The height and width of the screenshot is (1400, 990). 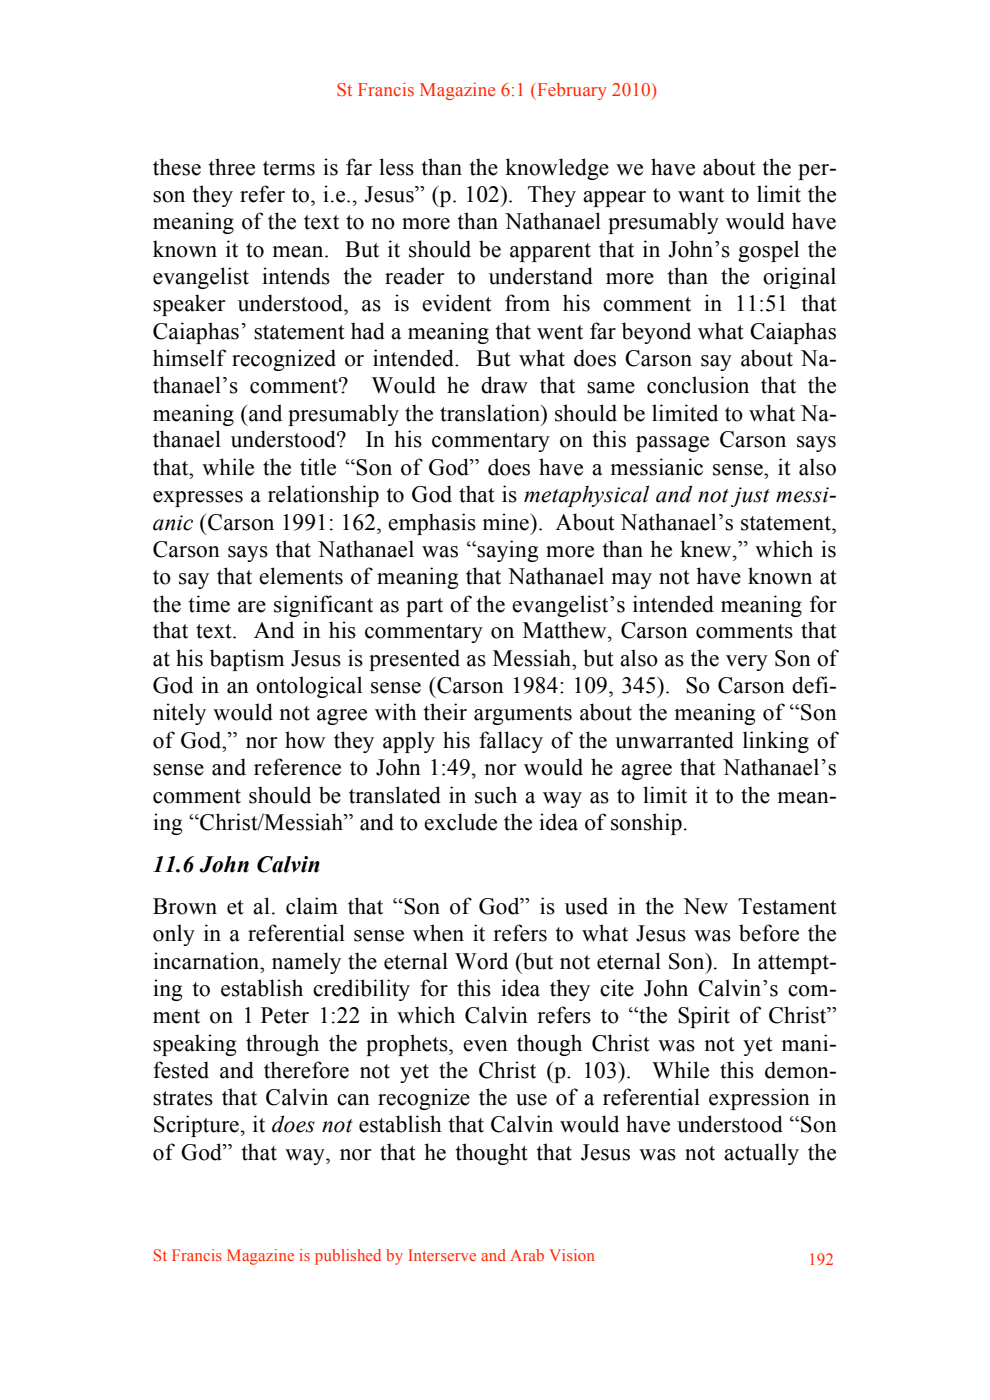 What do you see at coordinates (190, 358) in the screenshot?
I see `himself` at bounding box center [190, 358].
